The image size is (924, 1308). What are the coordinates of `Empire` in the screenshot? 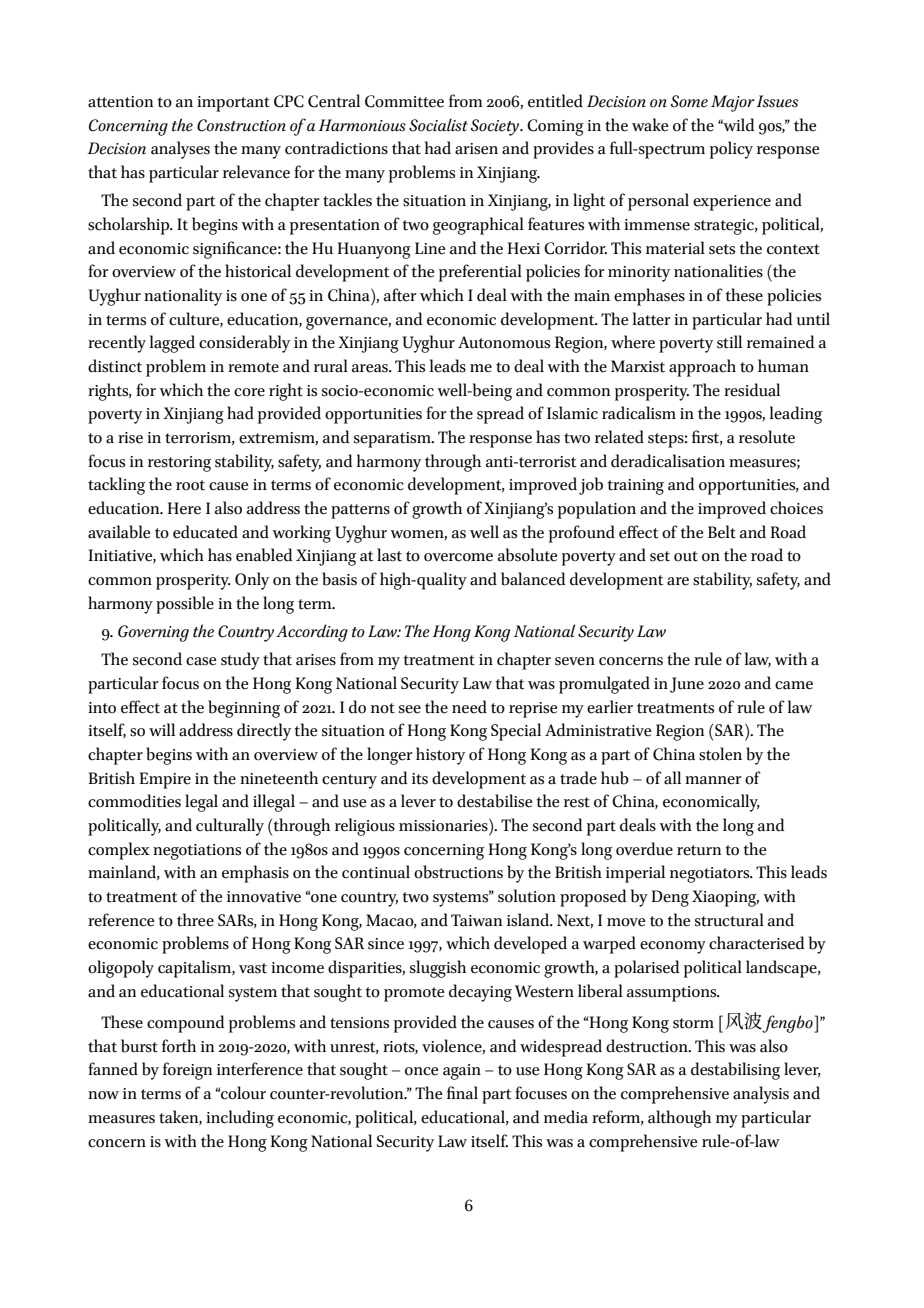 It's located at (165, 780).
